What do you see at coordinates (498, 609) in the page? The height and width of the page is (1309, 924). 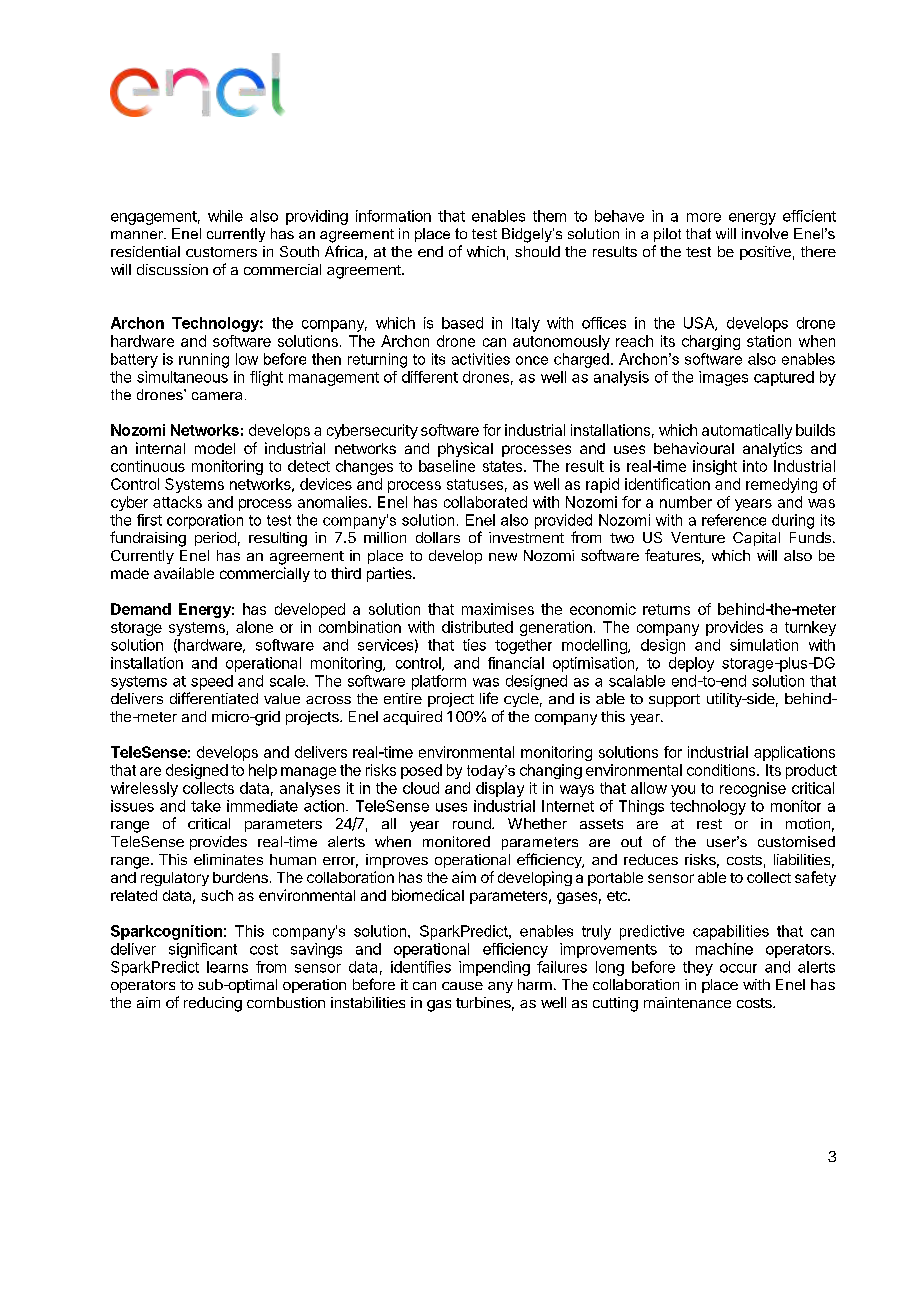 I see `maximises` at bounding box center [498, 609].
